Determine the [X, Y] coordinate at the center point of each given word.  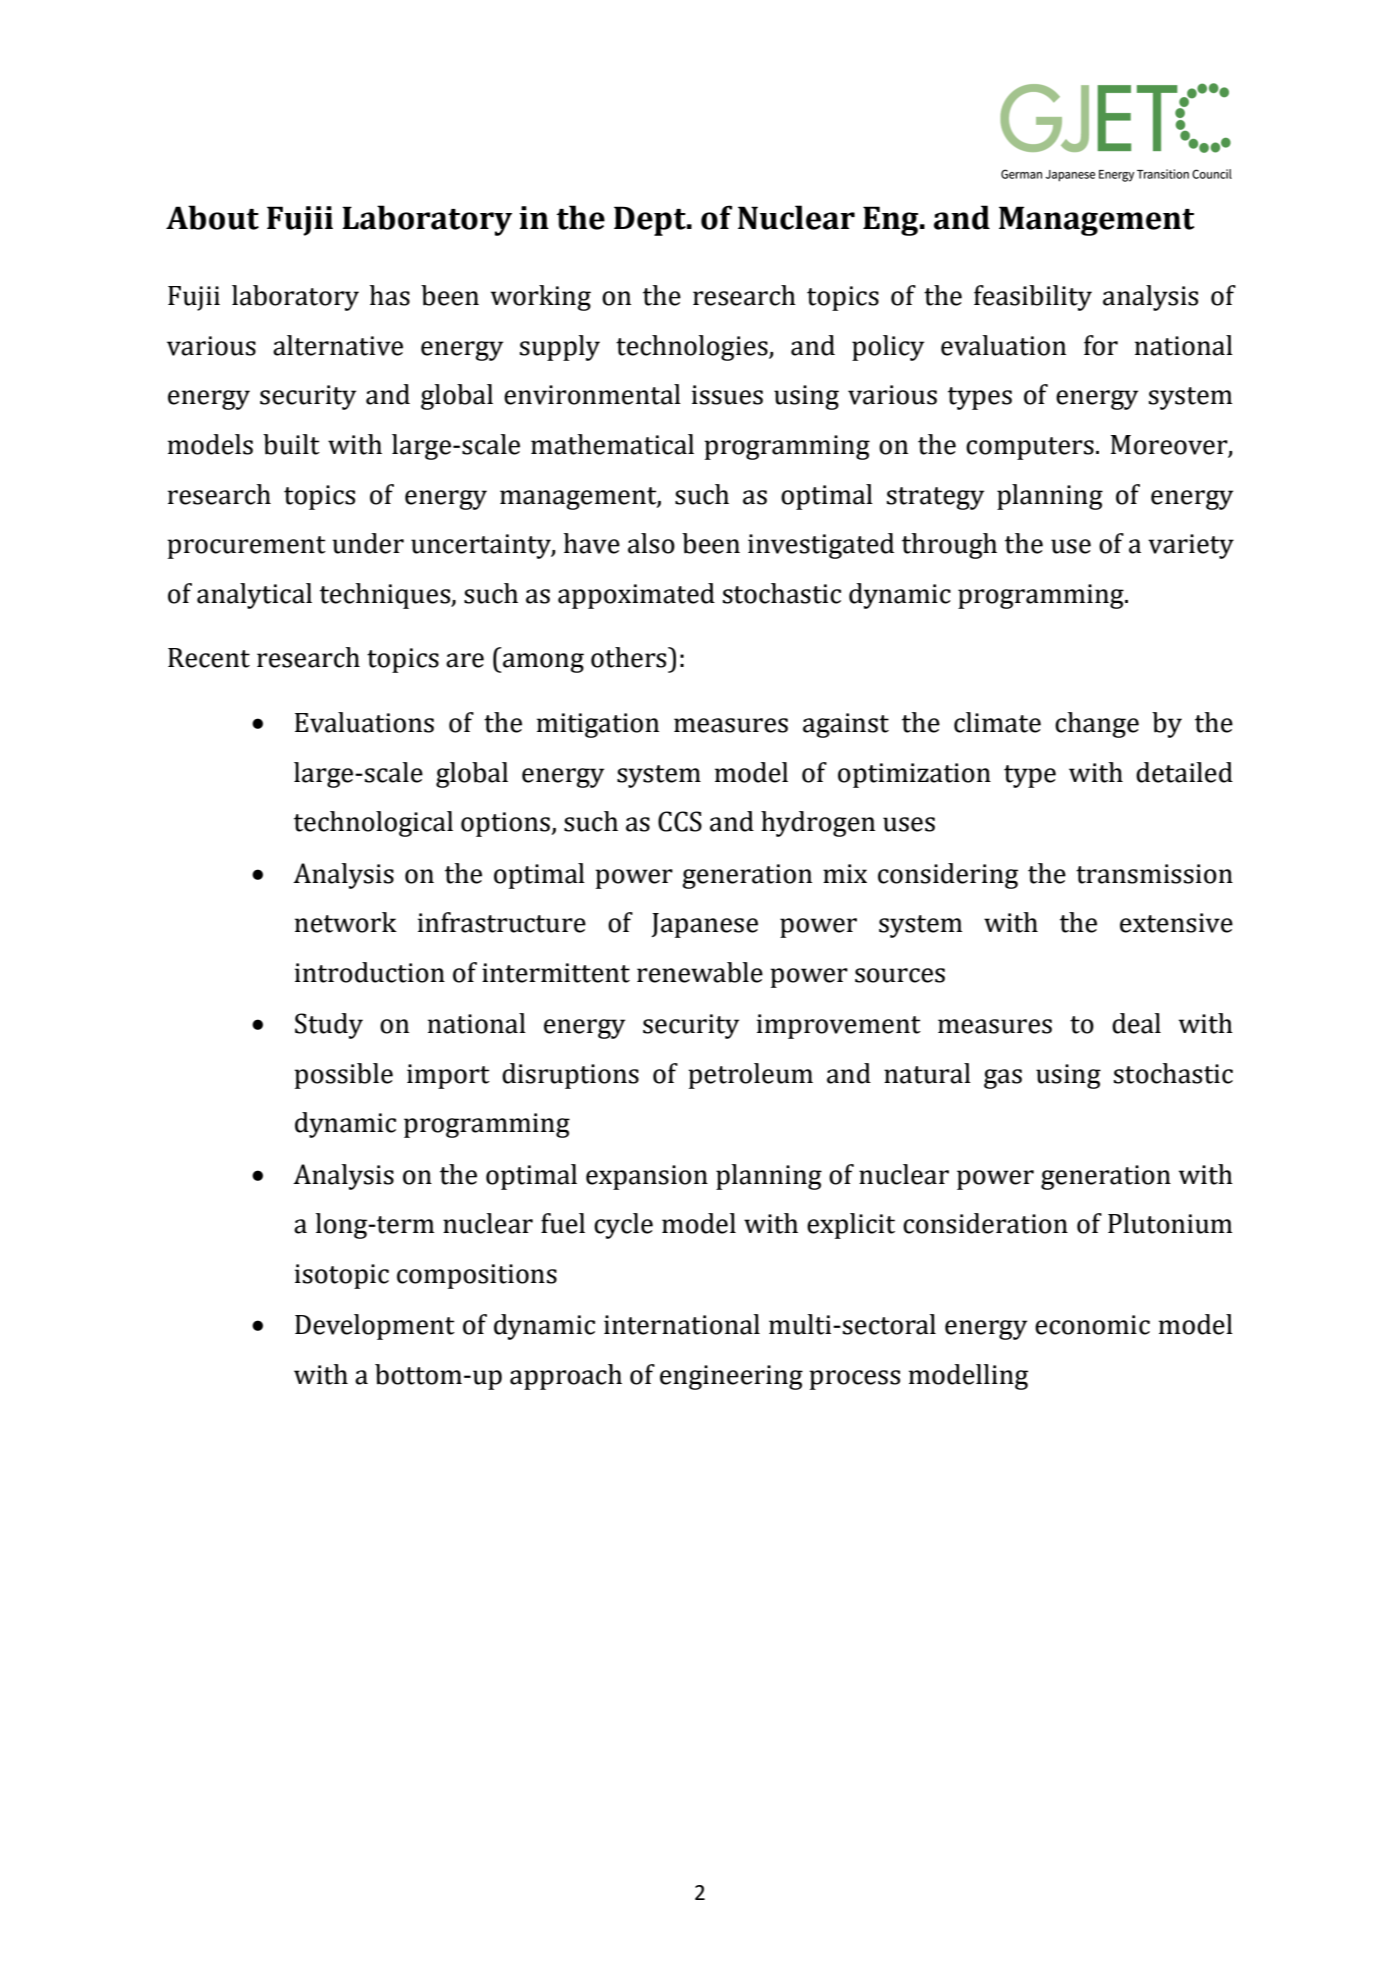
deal [1136, 1023]
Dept [651, 221]
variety [1191, 546]
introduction [370, 972]
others [630, 657]
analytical [254, 596]
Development [375, 1327]
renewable [700, 972]
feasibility [1033, 298]
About [212, 217]
